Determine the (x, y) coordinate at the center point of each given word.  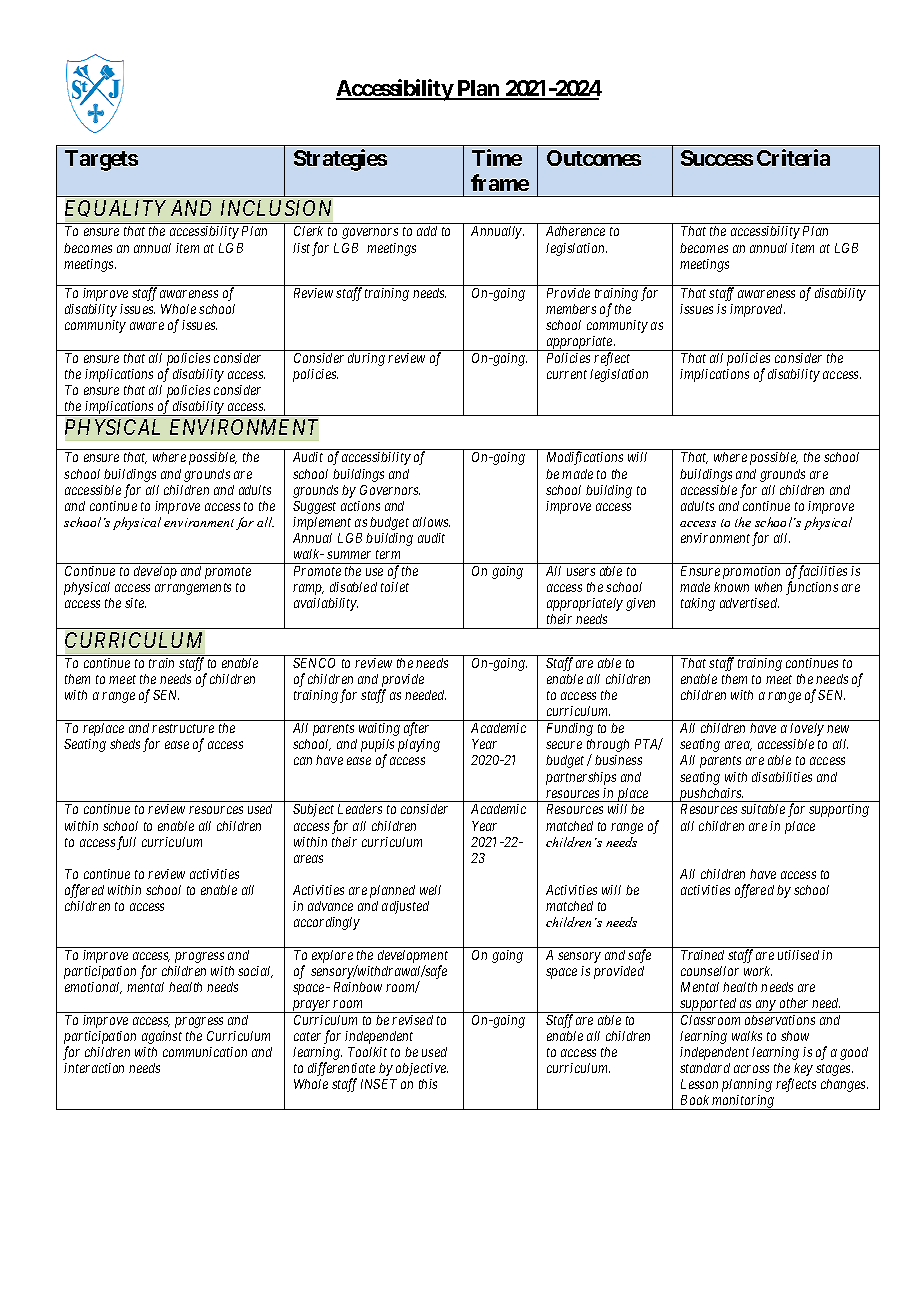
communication (205, 1052)
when (768, 587)
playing (419, 745)
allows (431, 522)
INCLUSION (276, 208)
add (427, 231)
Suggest (314, 507)
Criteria (793, 157)
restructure (183, 728)
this (428, 1084)
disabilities (782, 777)
